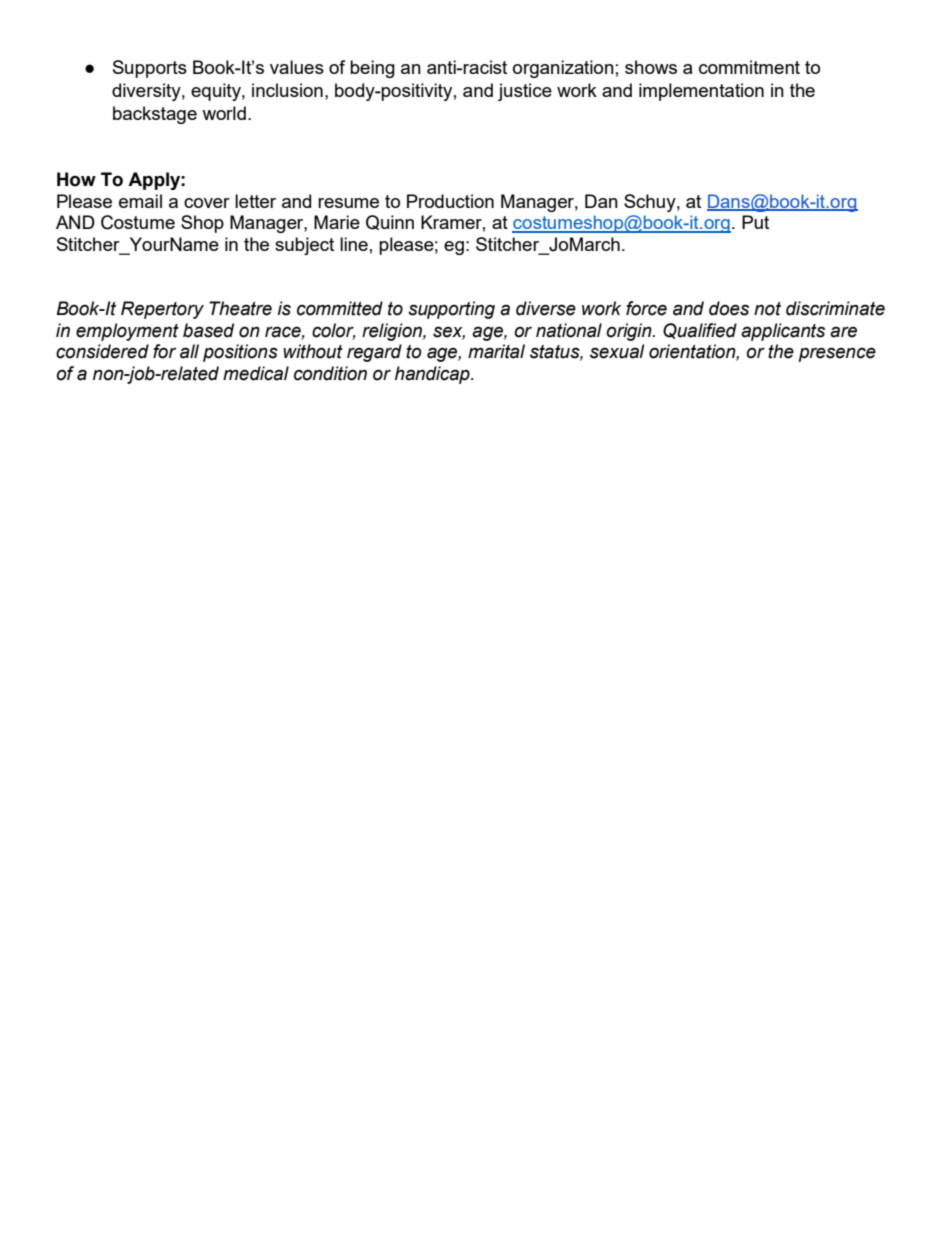 This screenshot has width=952, height=1233. I want to click on Put, so click(755, 222).
